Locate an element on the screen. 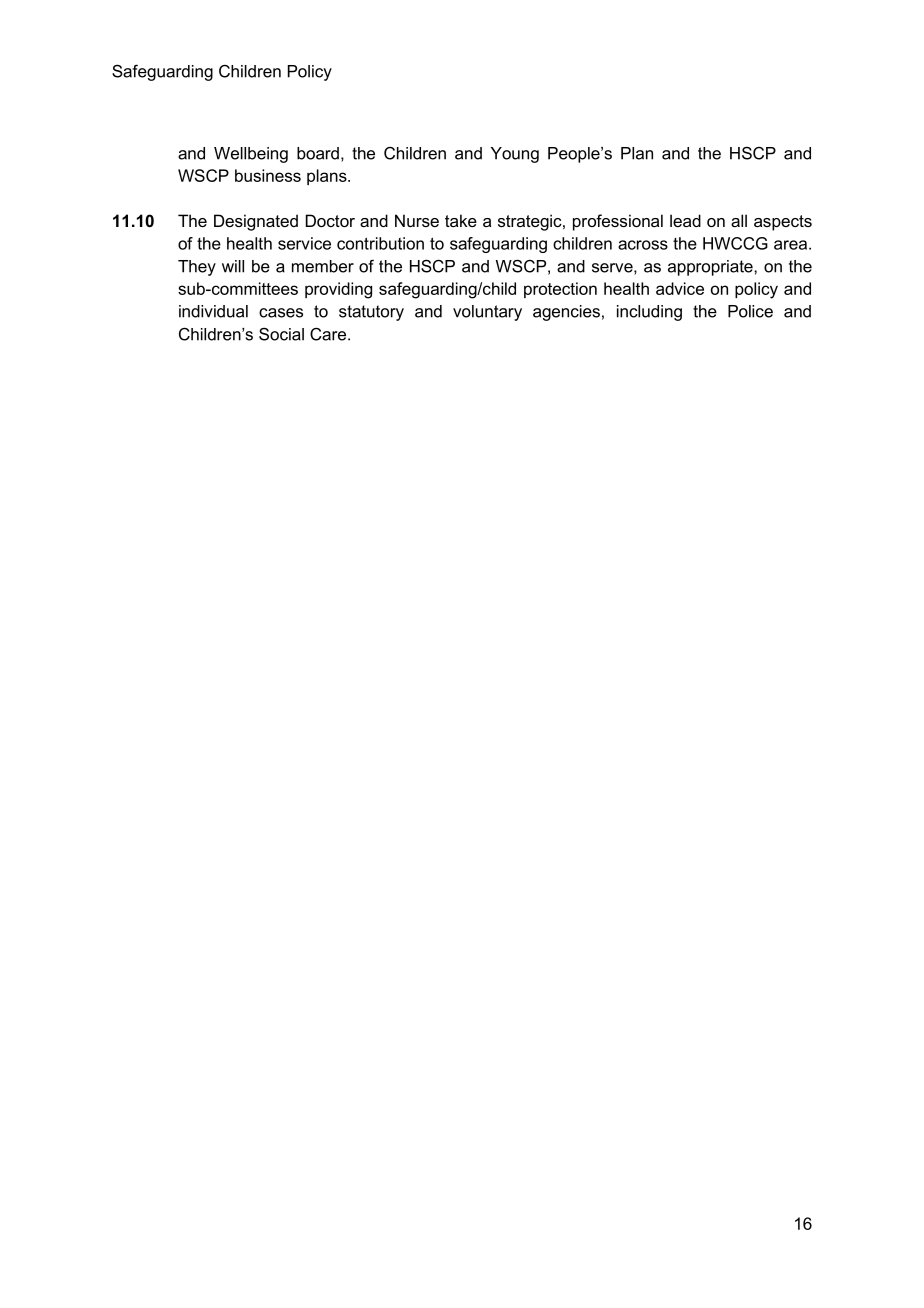 This screenshot has width=924, height=1308. voluntary is located at coordinates (487, 313).
